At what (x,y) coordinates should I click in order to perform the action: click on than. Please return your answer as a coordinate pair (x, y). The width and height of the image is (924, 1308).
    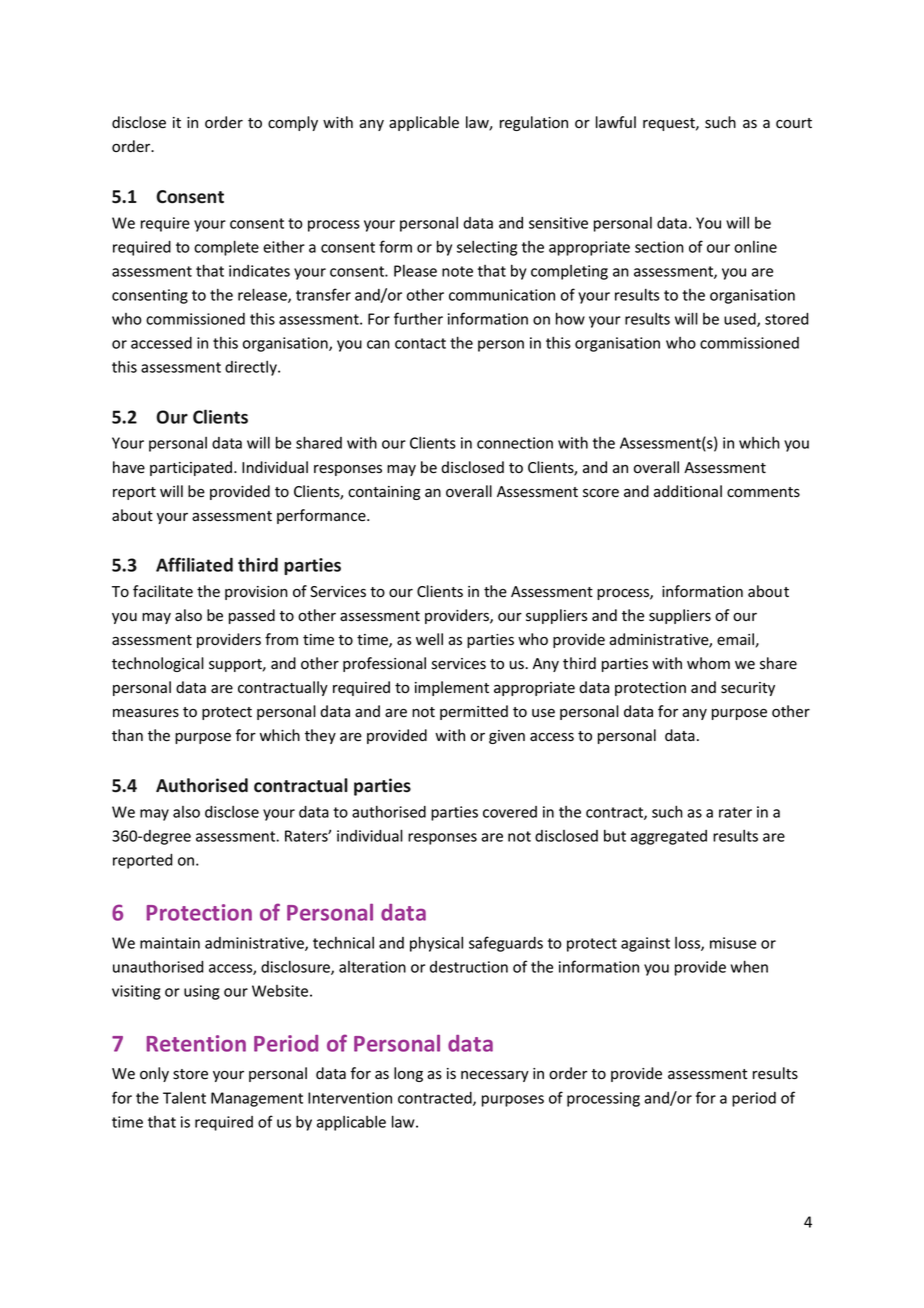
    Looking at the image, I should click on (127, 735).
